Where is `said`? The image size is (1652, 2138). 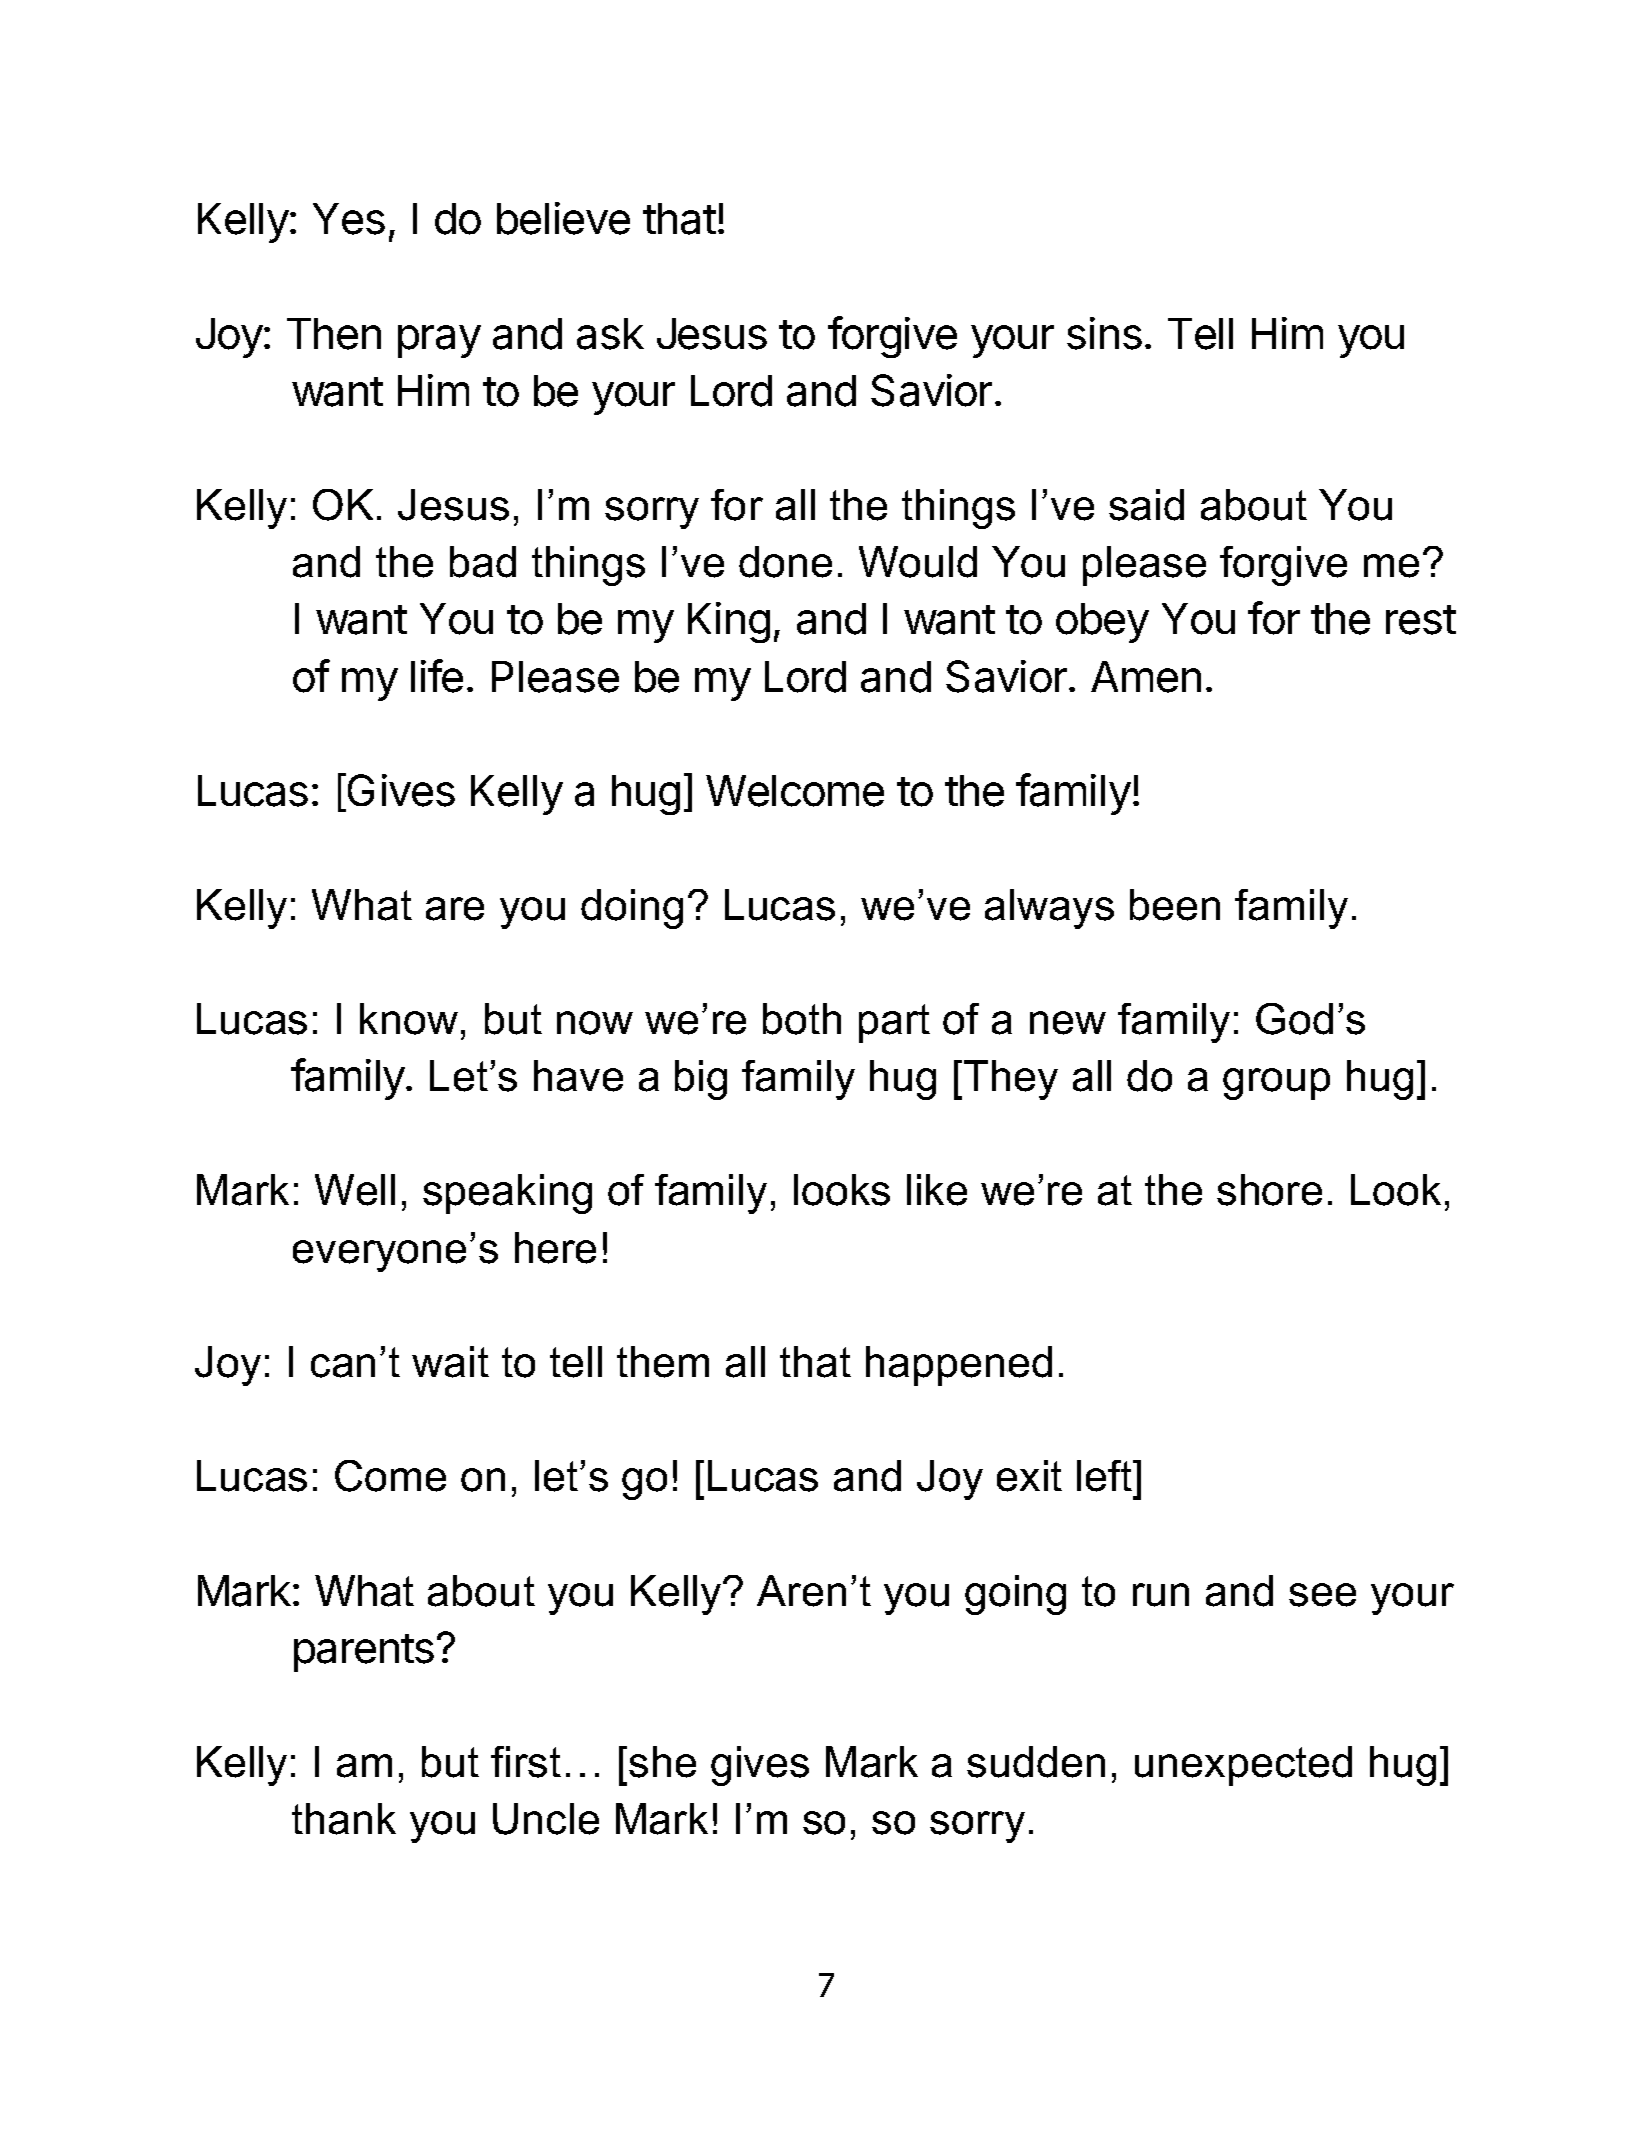 said is located at coordinates (1146, 505).
